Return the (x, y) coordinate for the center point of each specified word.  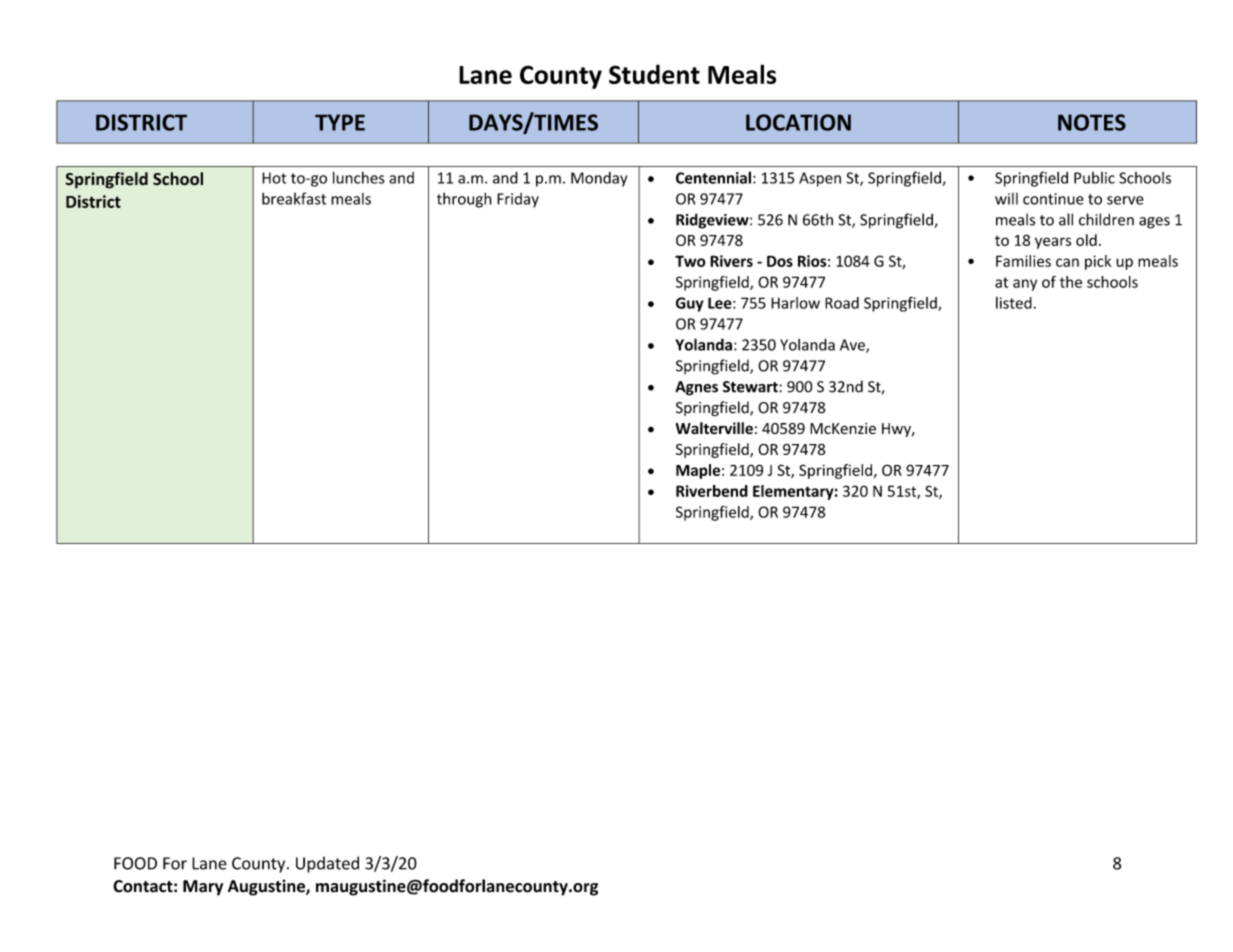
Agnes (696, 388)
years (1053, 243)
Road (842, 303)
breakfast (294, 198)
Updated (327, 864)
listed (1014, 303)
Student (654, 74)
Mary (203, 888)
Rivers (731, 261)
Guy (689, 304)
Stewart (751, 387)
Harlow (795, 303)
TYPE (340, 122)
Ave (853, 346)
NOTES (1092, 122)
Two (690, 261)
